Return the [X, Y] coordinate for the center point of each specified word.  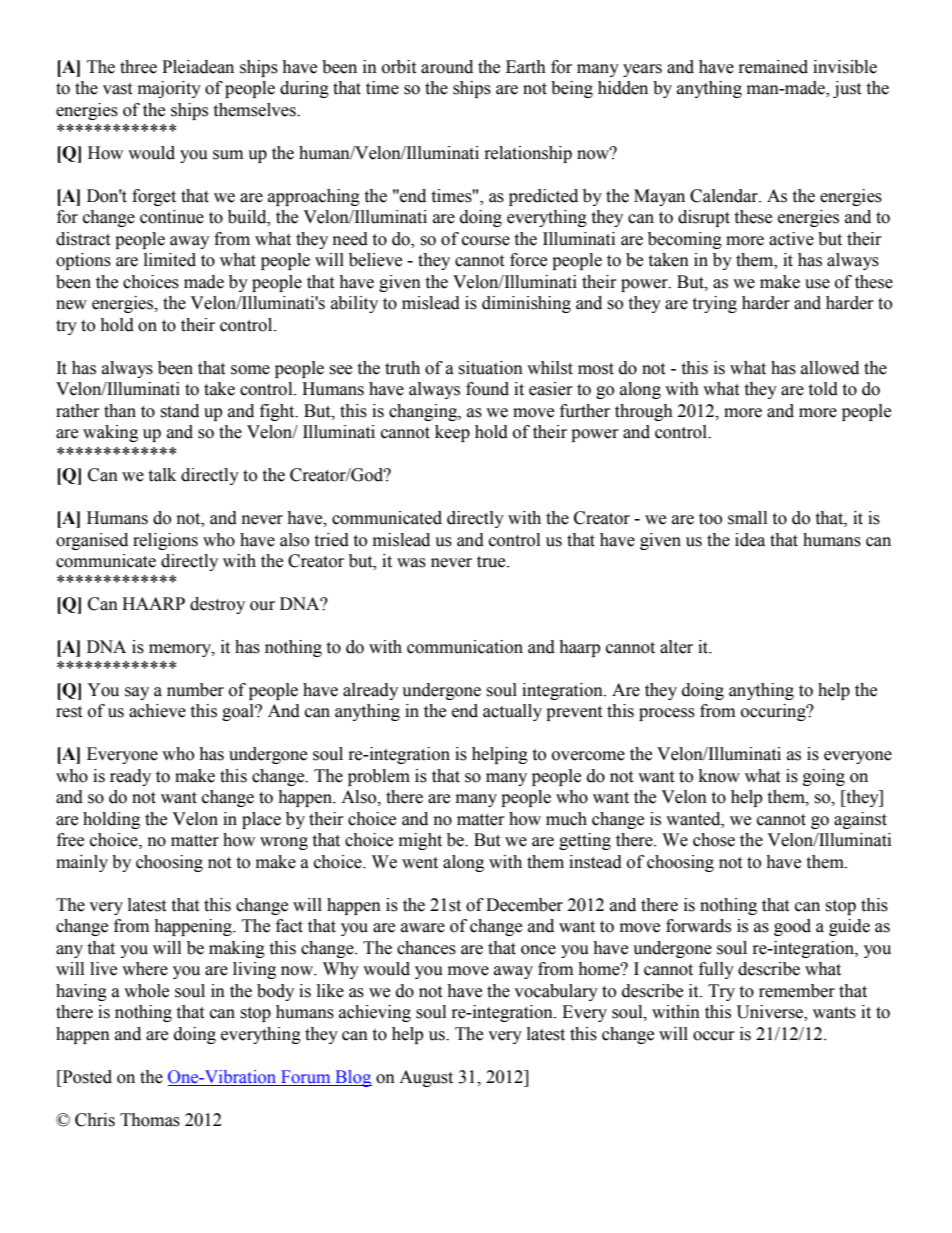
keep [452, 433]
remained [773, 67]
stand [179, 411]
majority [169, 89]
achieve [157, 711]
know [719, 776]
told [823, 389]
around [447, 67]
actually [512, 712]
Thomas [150, 1120]
